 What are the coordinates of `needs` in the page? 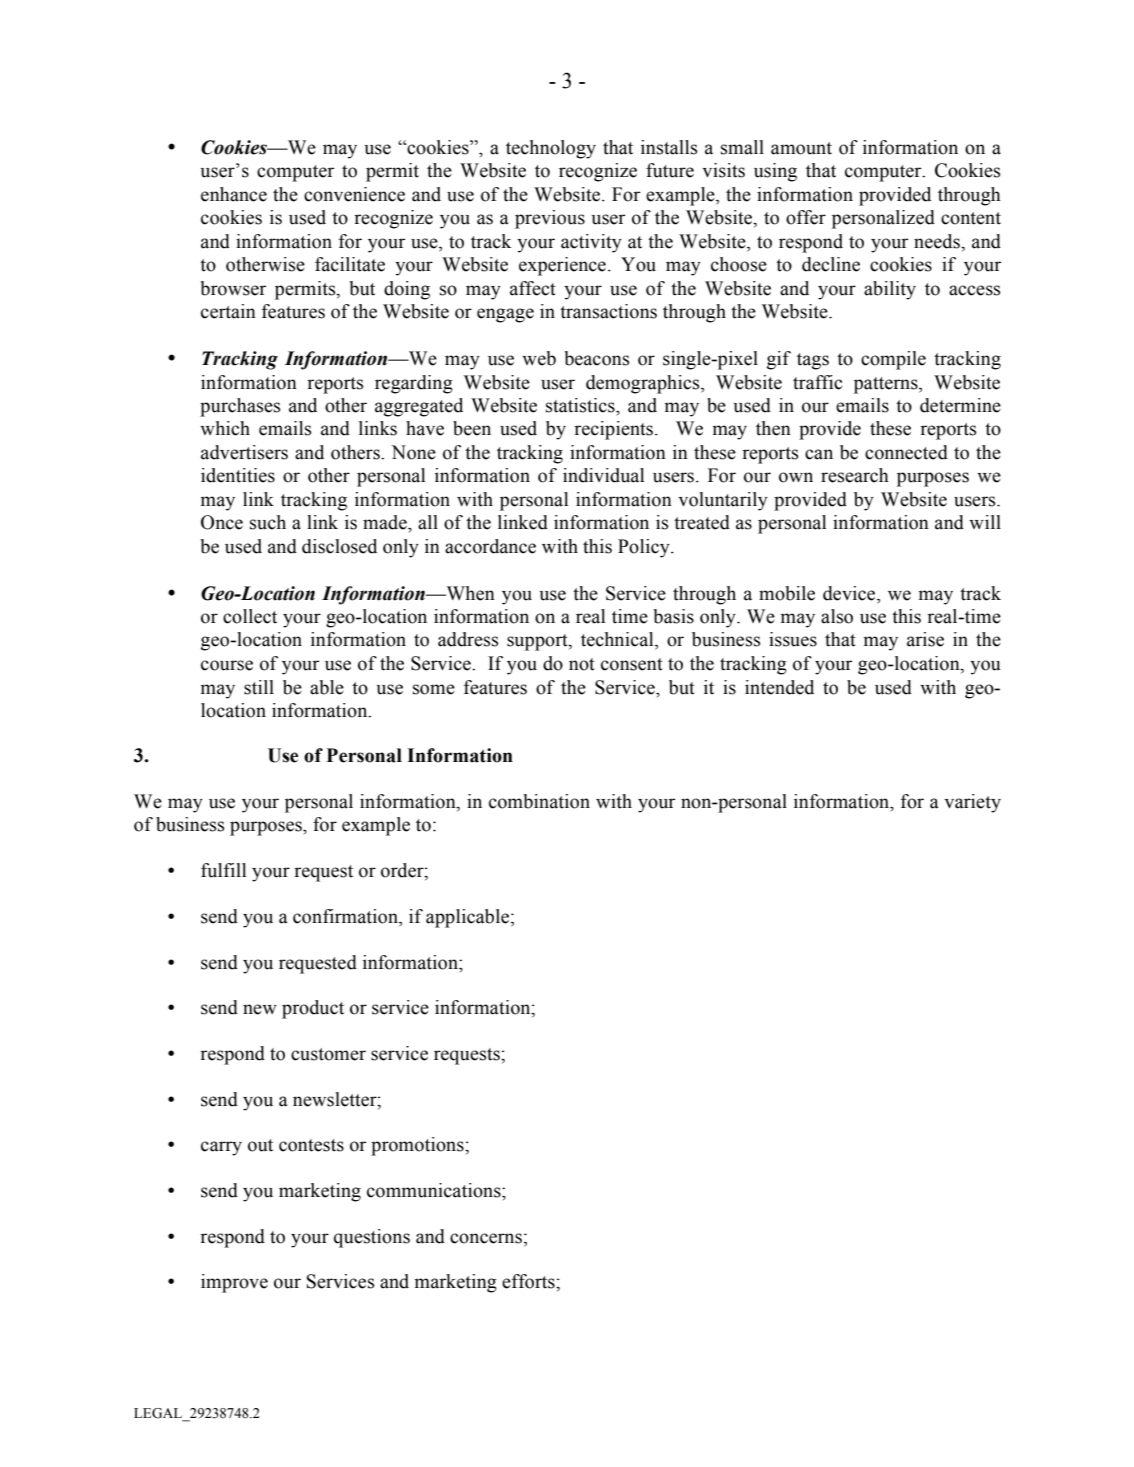 It's located at (938, 241).
